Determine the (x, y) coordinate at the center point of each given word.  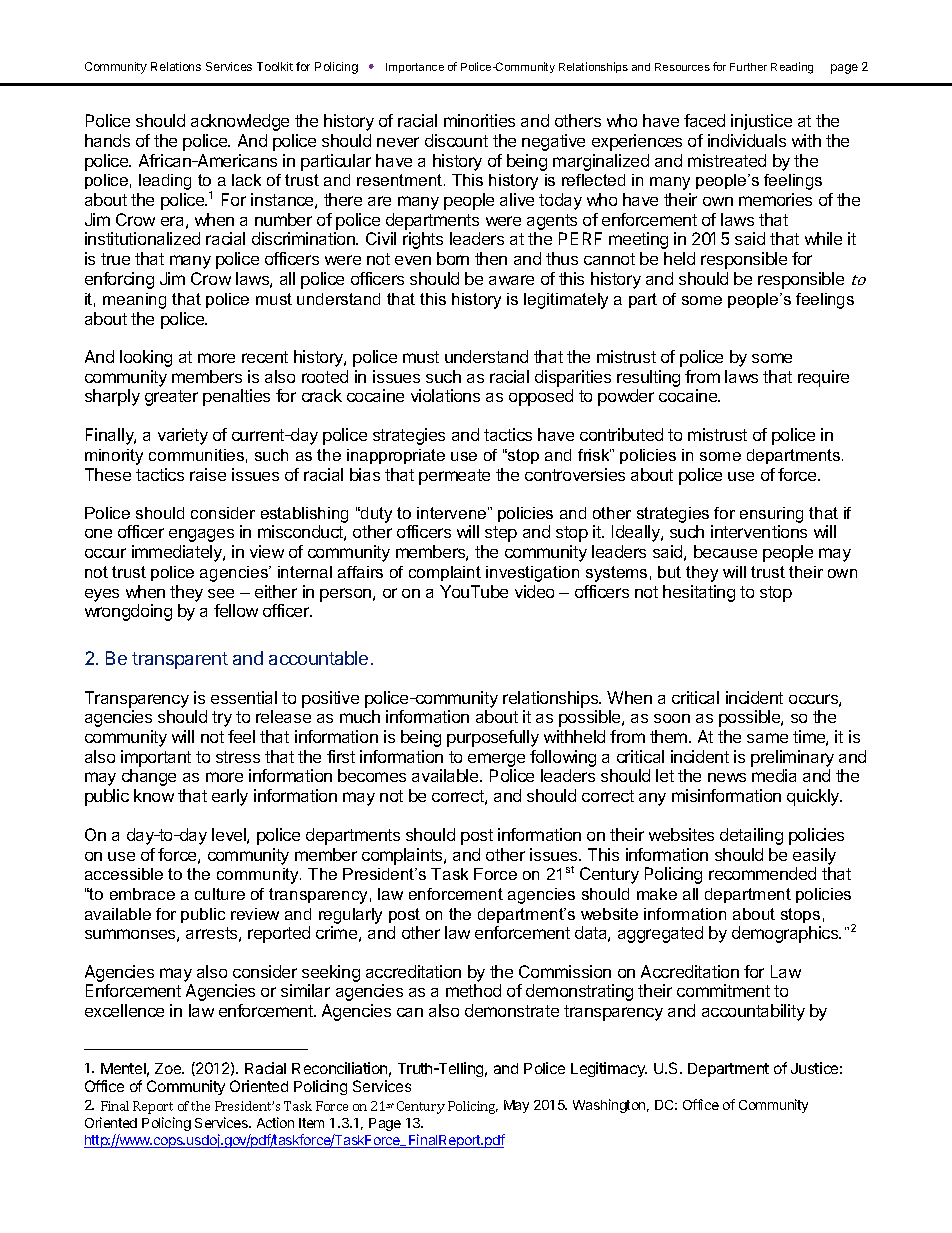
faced (704, 120)
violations (445, 395)
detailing (751, 836)
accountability (753, 1012)
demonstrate (512, 1010)
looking (146, 358)
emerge (495, 761)
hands (107, 140)
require (823, 378)
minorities (479, 120)
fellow (236, 610)
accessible (124, 874)
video (534, 591)
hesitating (699, 593)
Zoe (169, 1068)
